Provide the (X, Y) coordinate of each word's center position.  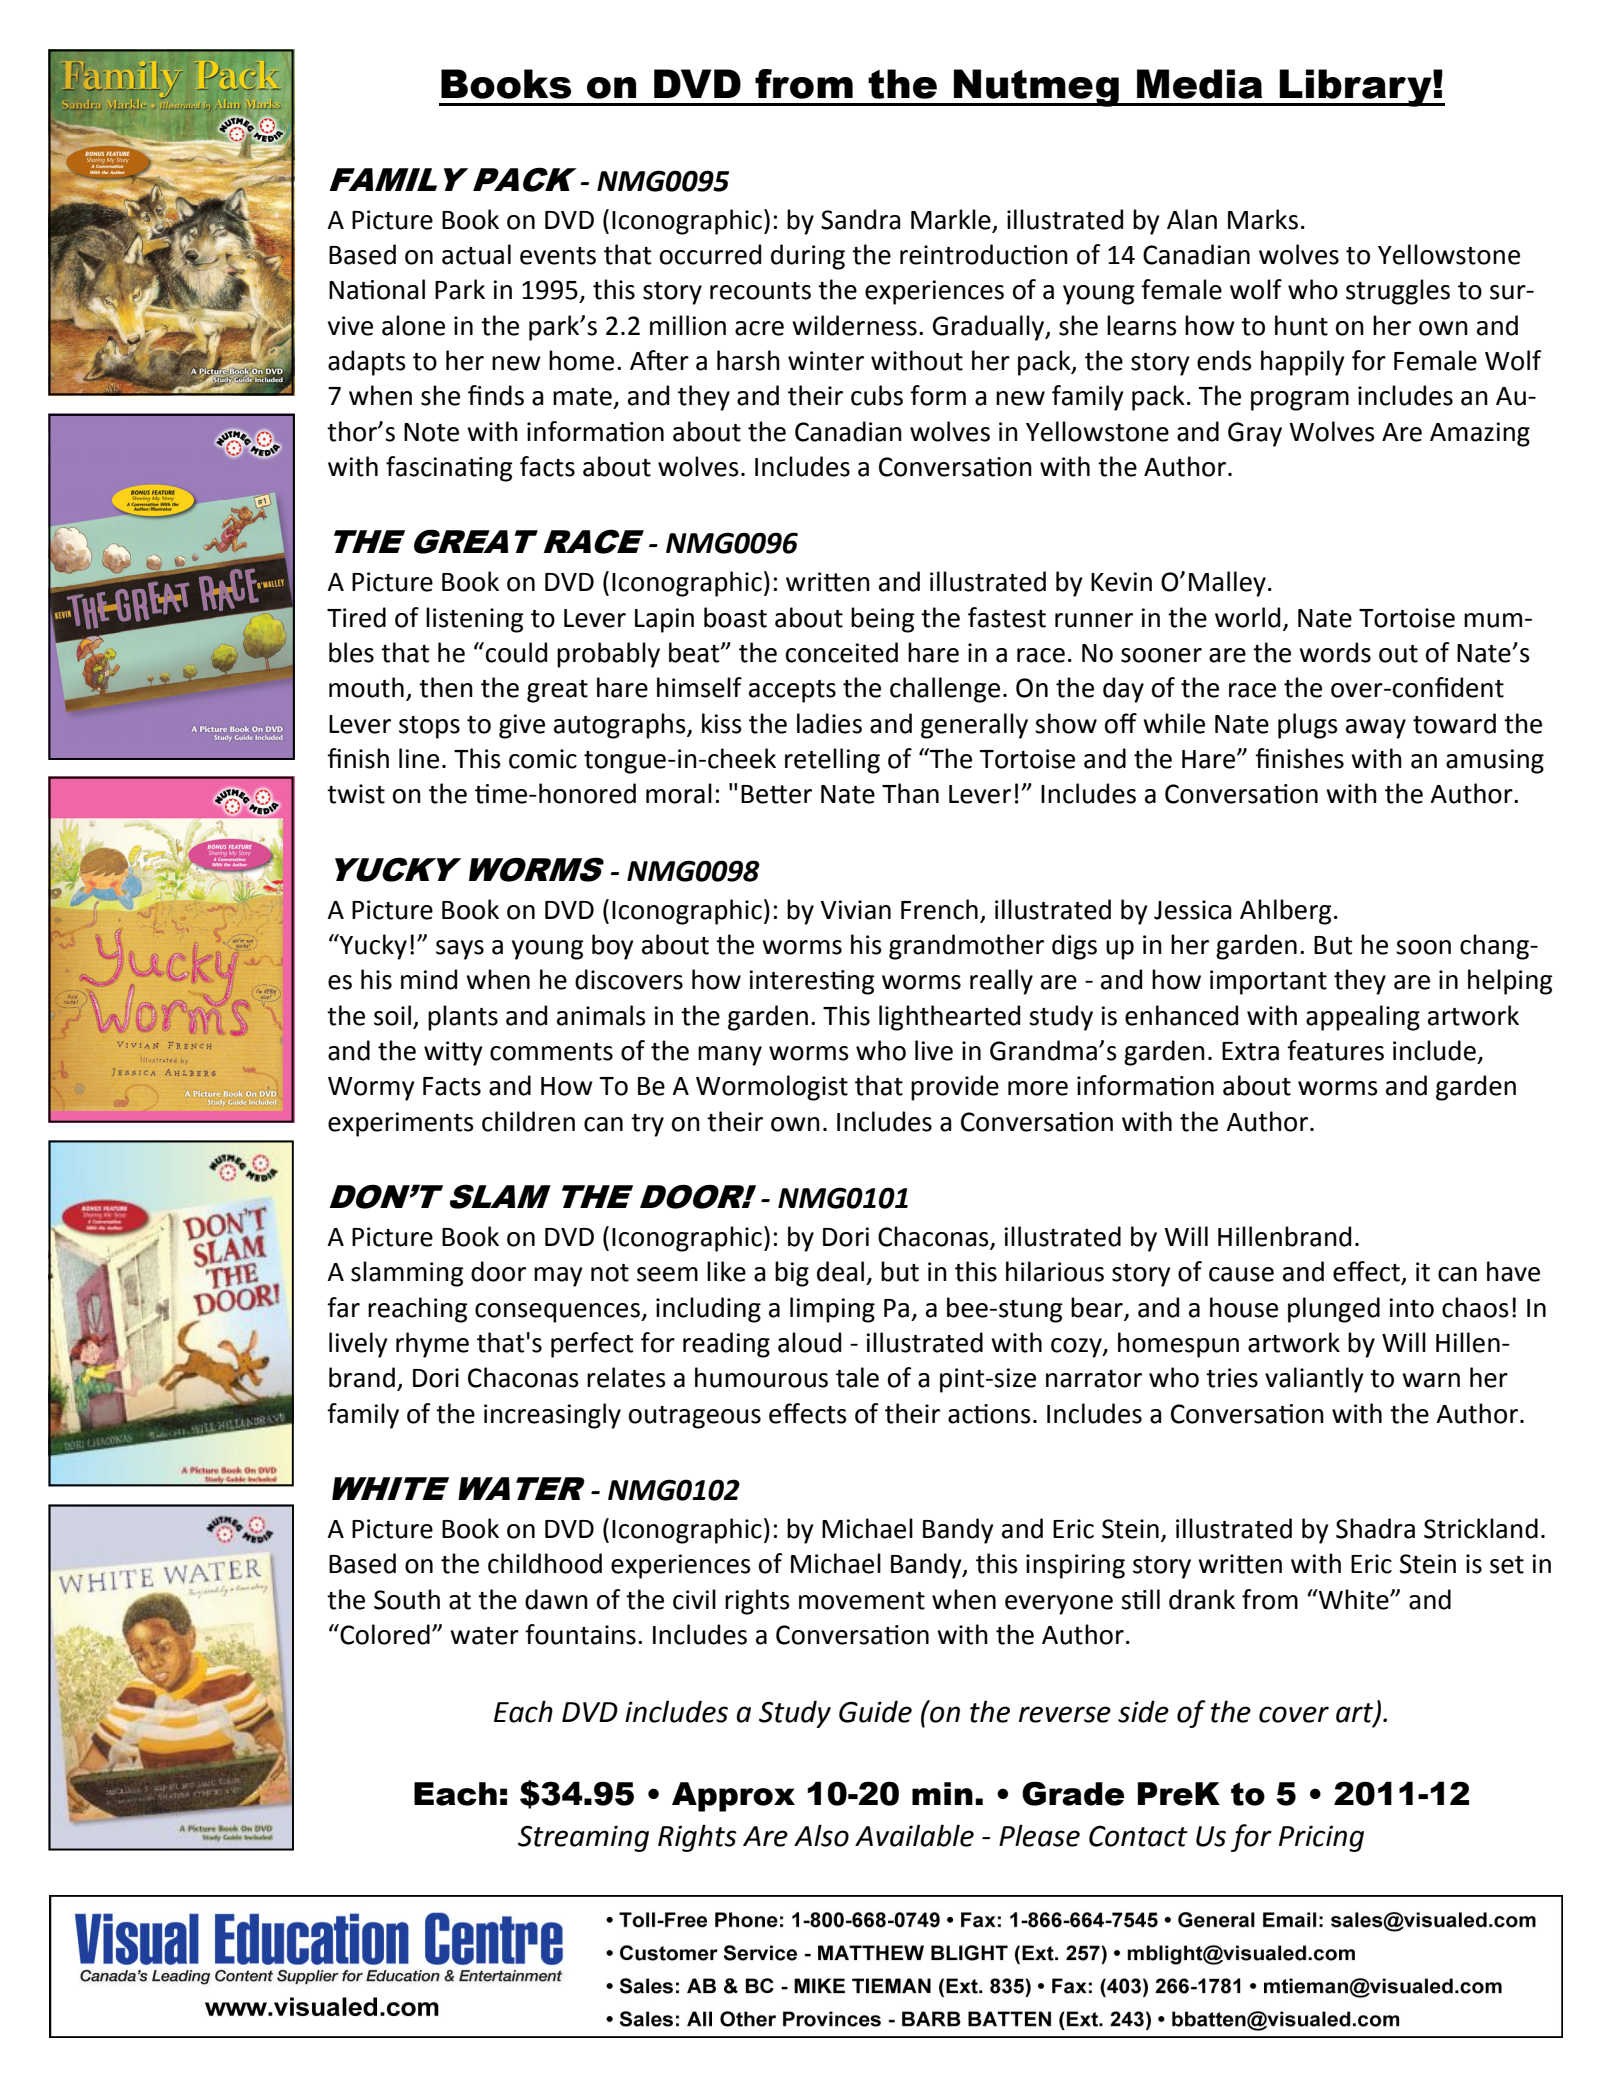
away (1376, 729)
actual (476, 254)
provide (955, 1088)
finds (496, 395)
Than (910, 793)
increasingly (552, 1416)
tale (857, 1377)
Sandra (861, 219)
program (1300, 401)
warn (1431, 1380)
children (528, 1121)
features (1335, 1050)
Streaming (583, 1838)
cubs (877, 395)
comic (543, 759)
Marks (1263, 219)
